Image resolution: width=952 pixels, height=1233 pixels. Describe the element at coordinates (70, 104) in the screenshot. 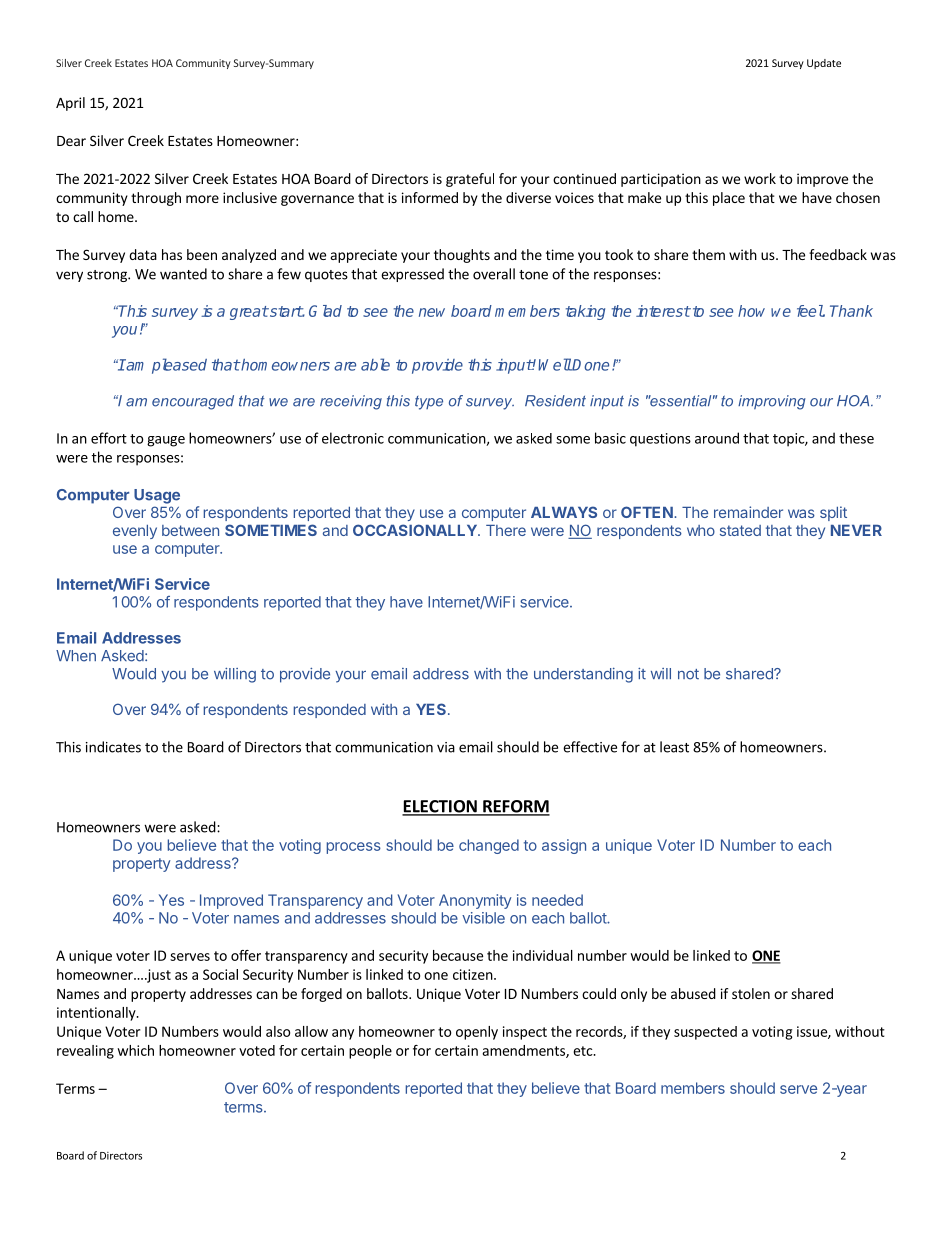

I see `April` at that location.
